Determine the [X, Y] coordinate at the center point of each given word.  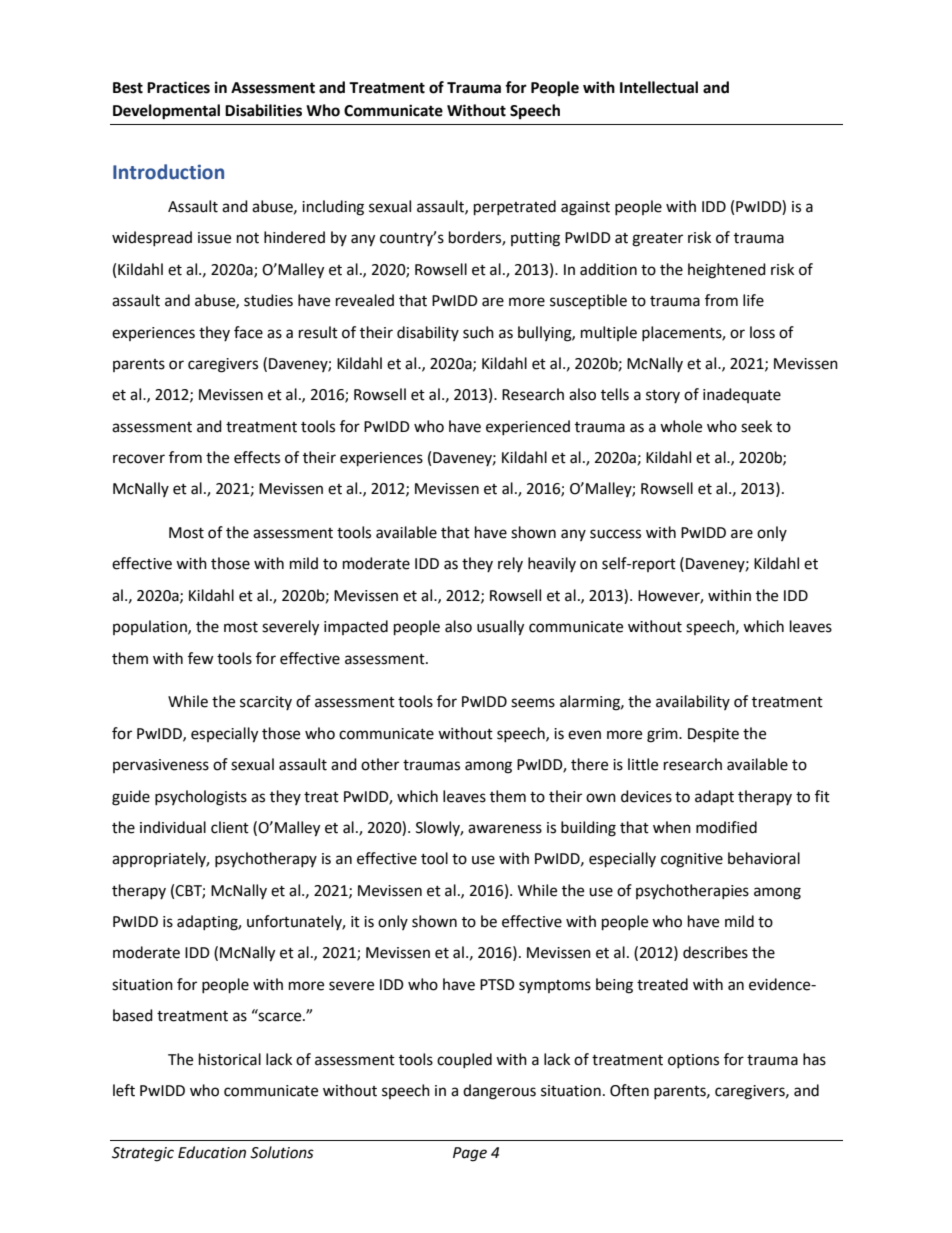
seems [533, 703]
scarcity [266, 703]
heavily [552, 564]
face [248, 332]
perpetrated [515, 208]
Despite [713, 735]
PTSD [497, 985]
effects [257, 457]
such [478, 332]
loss [762, 332]
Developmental [166, 112]
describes [715, 952]
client [230, 827]
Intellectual [659, 87]
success [615, 534]
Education [212, 1152]
